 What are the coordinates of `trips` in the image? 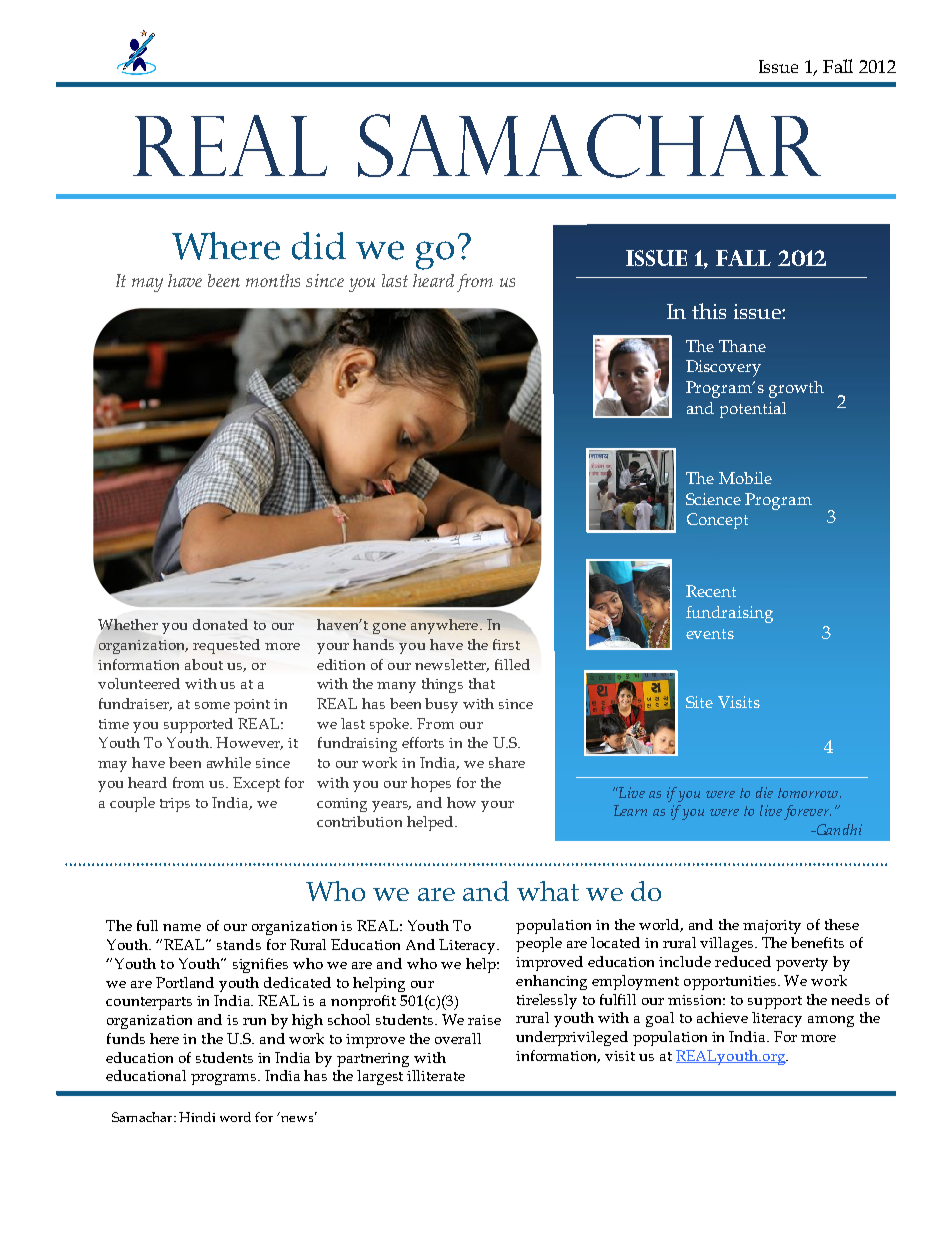 It's located at (175, 805).
